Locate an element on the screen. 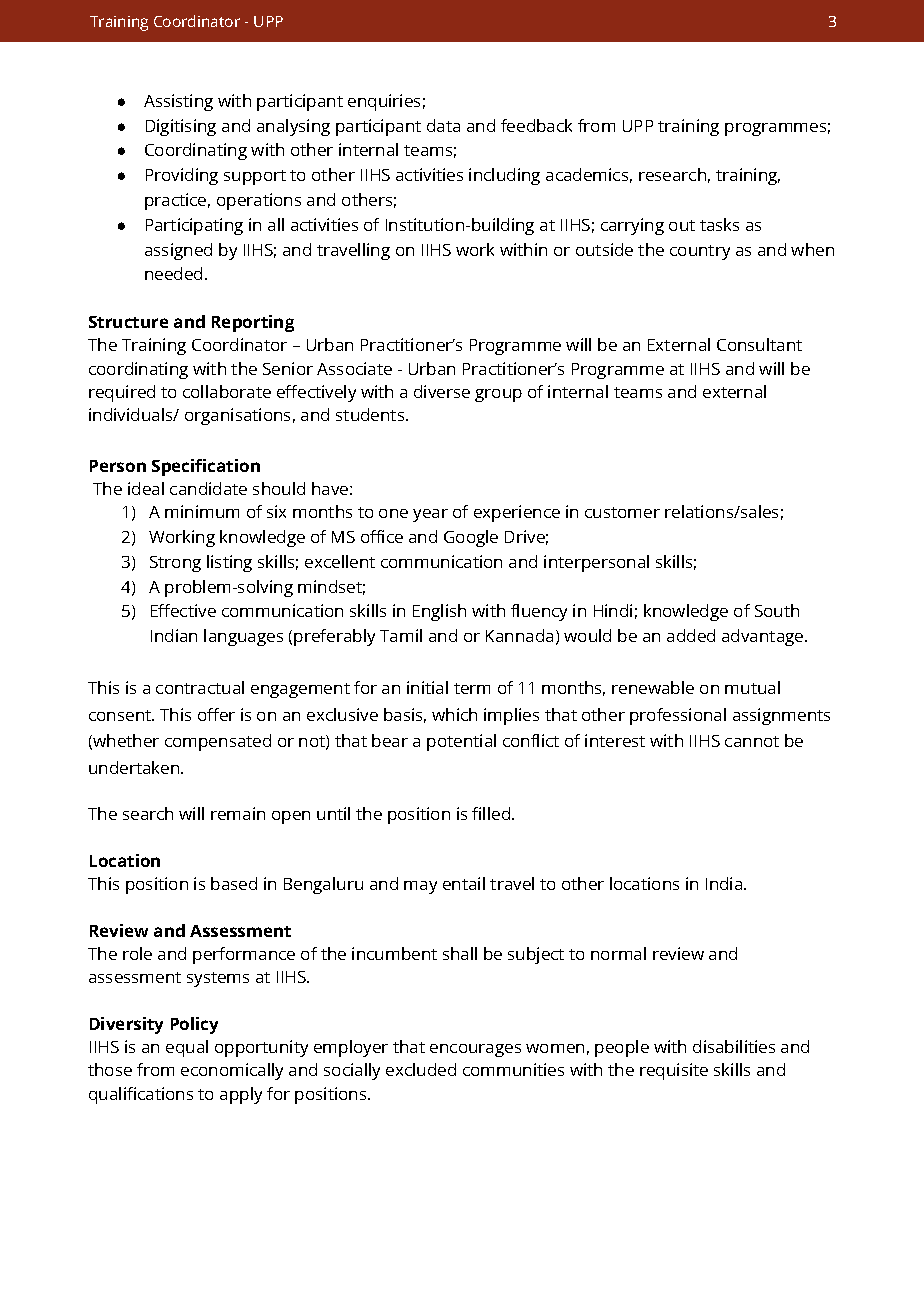 This screenshot has height=1308, width=924. diverse is located at coordinates (442, 391).
